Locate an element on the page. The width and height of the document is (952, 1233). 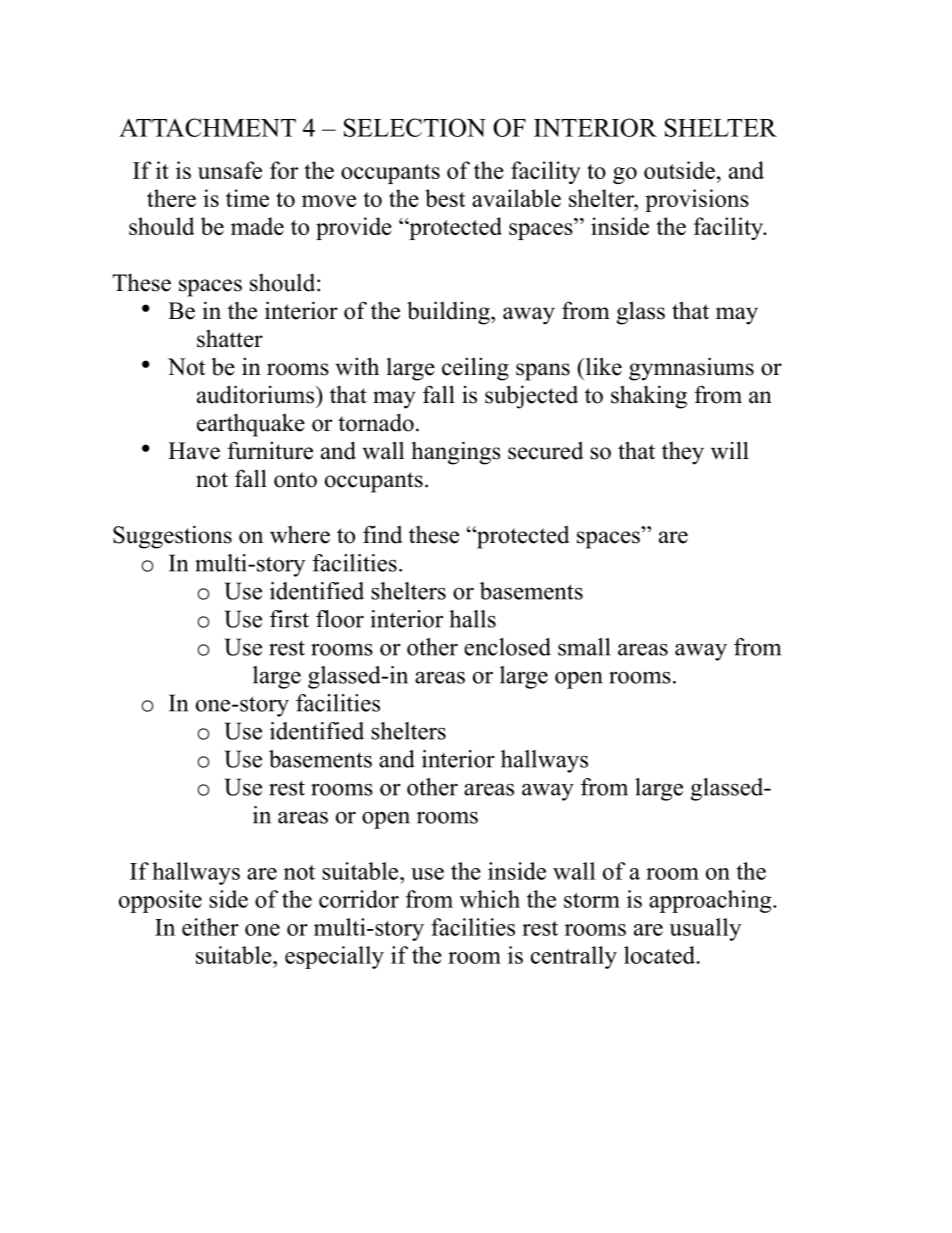
first is located at coordinates (289, 619).
